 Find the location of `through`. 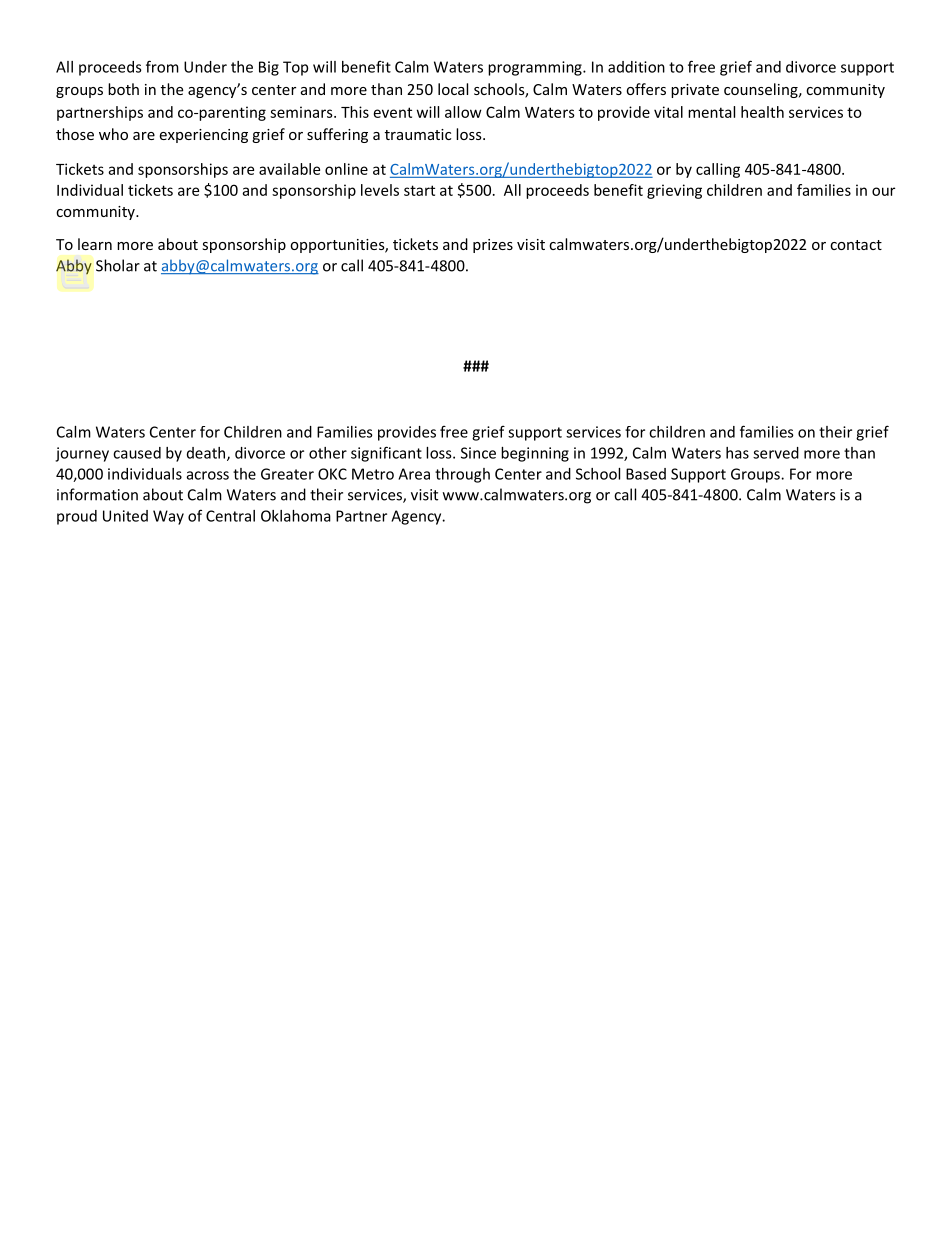

through is located at coordinates (462, 475).
